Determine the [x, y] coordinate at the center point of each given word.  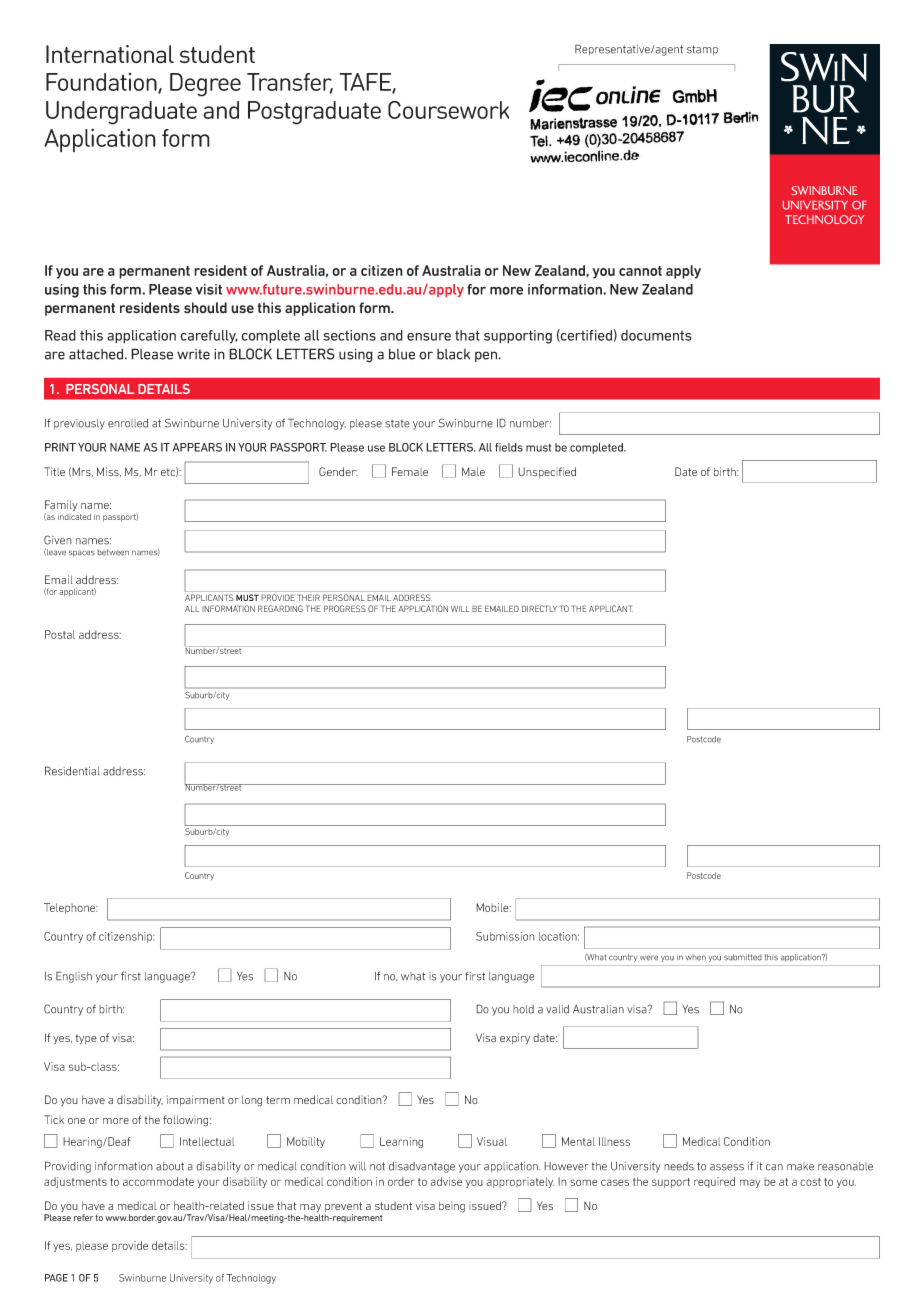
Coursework [448, 110]
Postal [60, 634]
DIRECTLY [539, 608]
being [452, 1207]
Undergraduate [121, 113]
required [714, 1182]
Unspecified [547, 472]
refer [83, 1217]
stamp [702, 50]
